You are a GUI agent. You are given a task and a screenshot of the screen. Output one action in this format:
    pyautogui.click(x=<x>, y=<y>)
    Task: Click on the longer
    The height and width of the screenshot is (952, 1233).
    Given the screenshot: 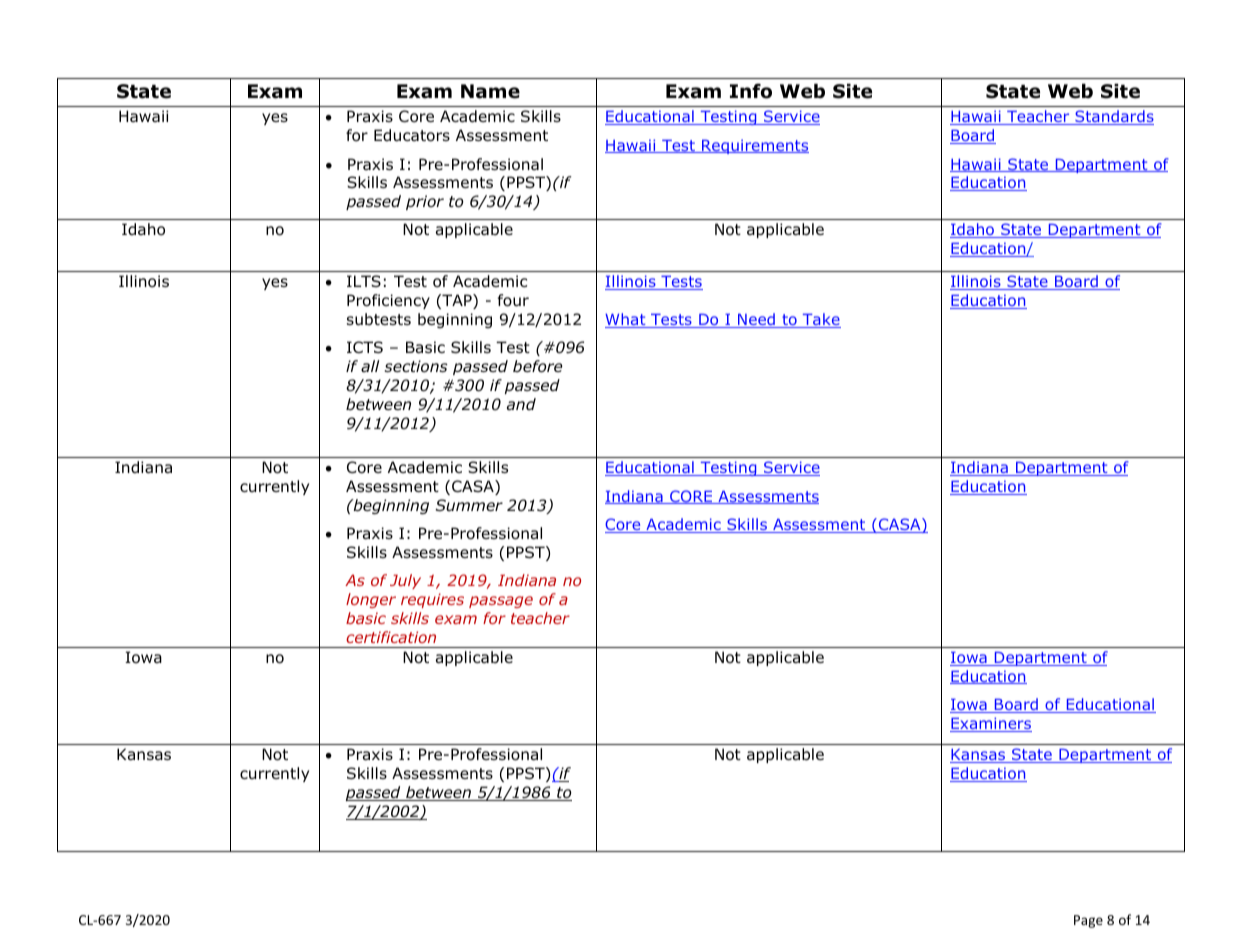 What is the action you would take?
    pyautogui.click(x=371, y=600)
